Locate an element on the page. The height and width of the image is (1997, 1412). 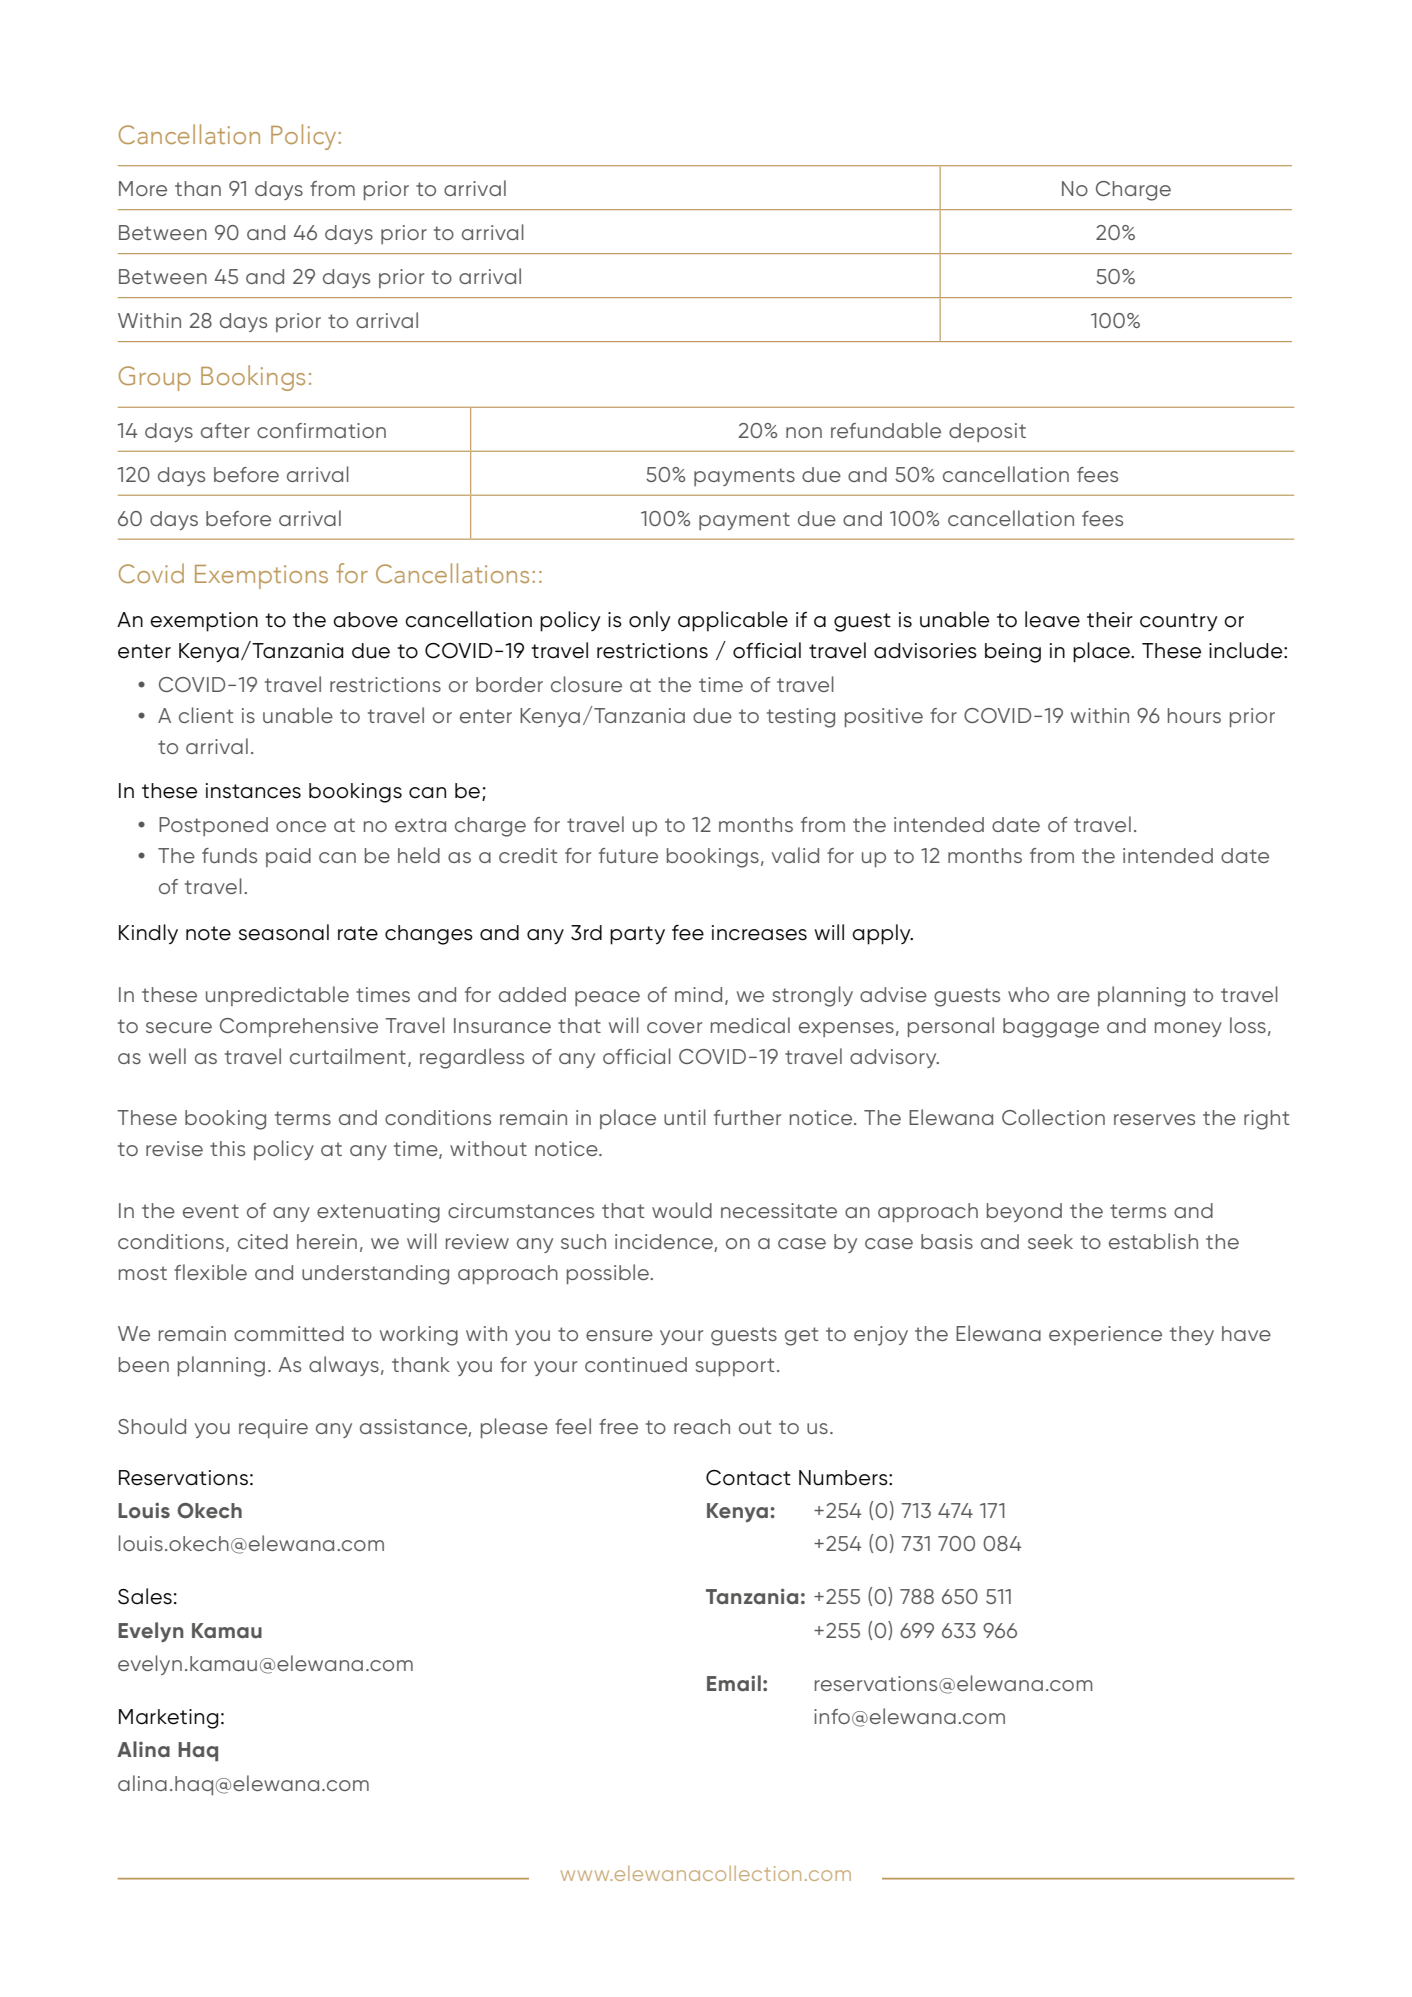
non is located at coordinates (804, 432).
